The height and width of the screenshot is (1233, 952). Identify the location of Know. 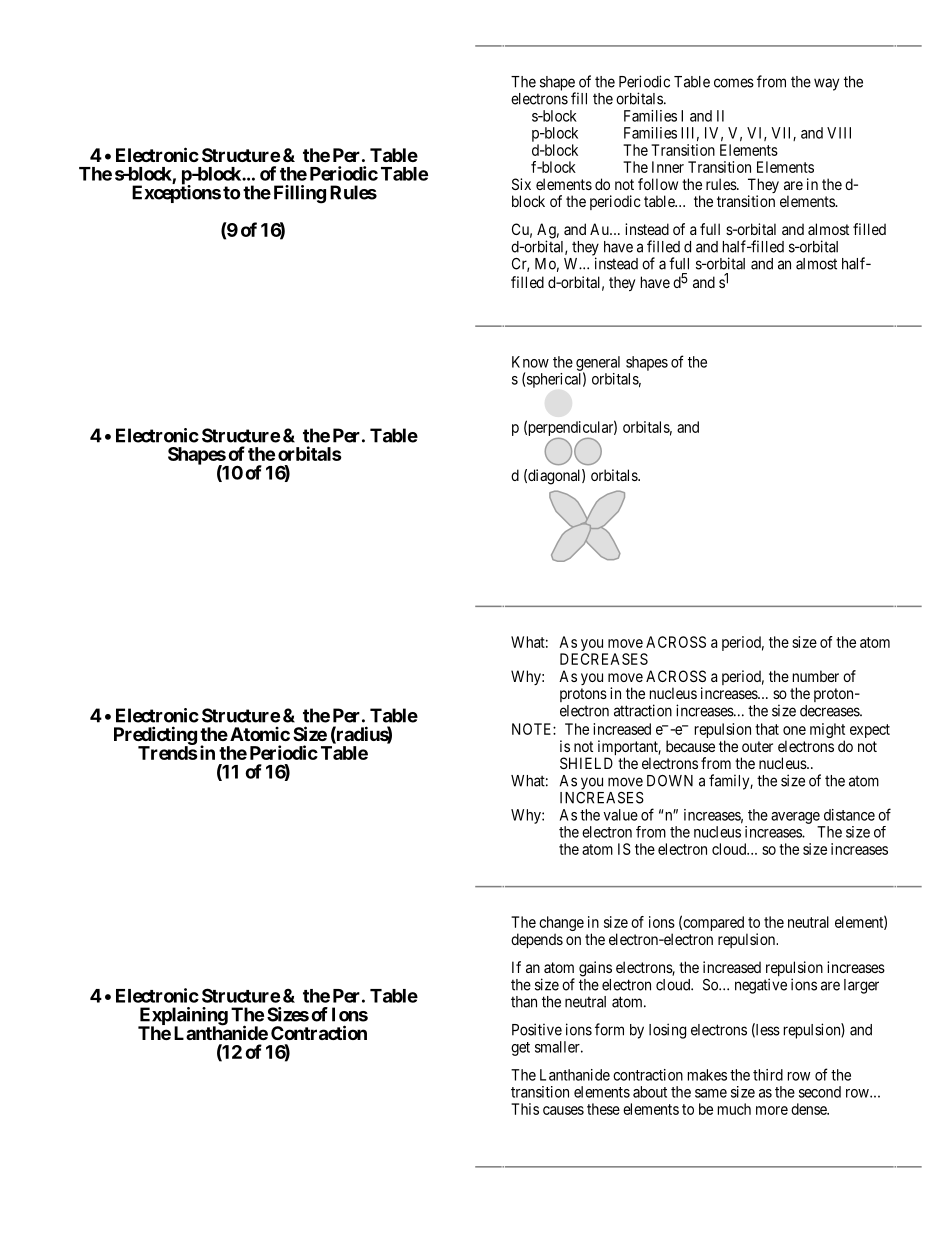
(530, 362).
